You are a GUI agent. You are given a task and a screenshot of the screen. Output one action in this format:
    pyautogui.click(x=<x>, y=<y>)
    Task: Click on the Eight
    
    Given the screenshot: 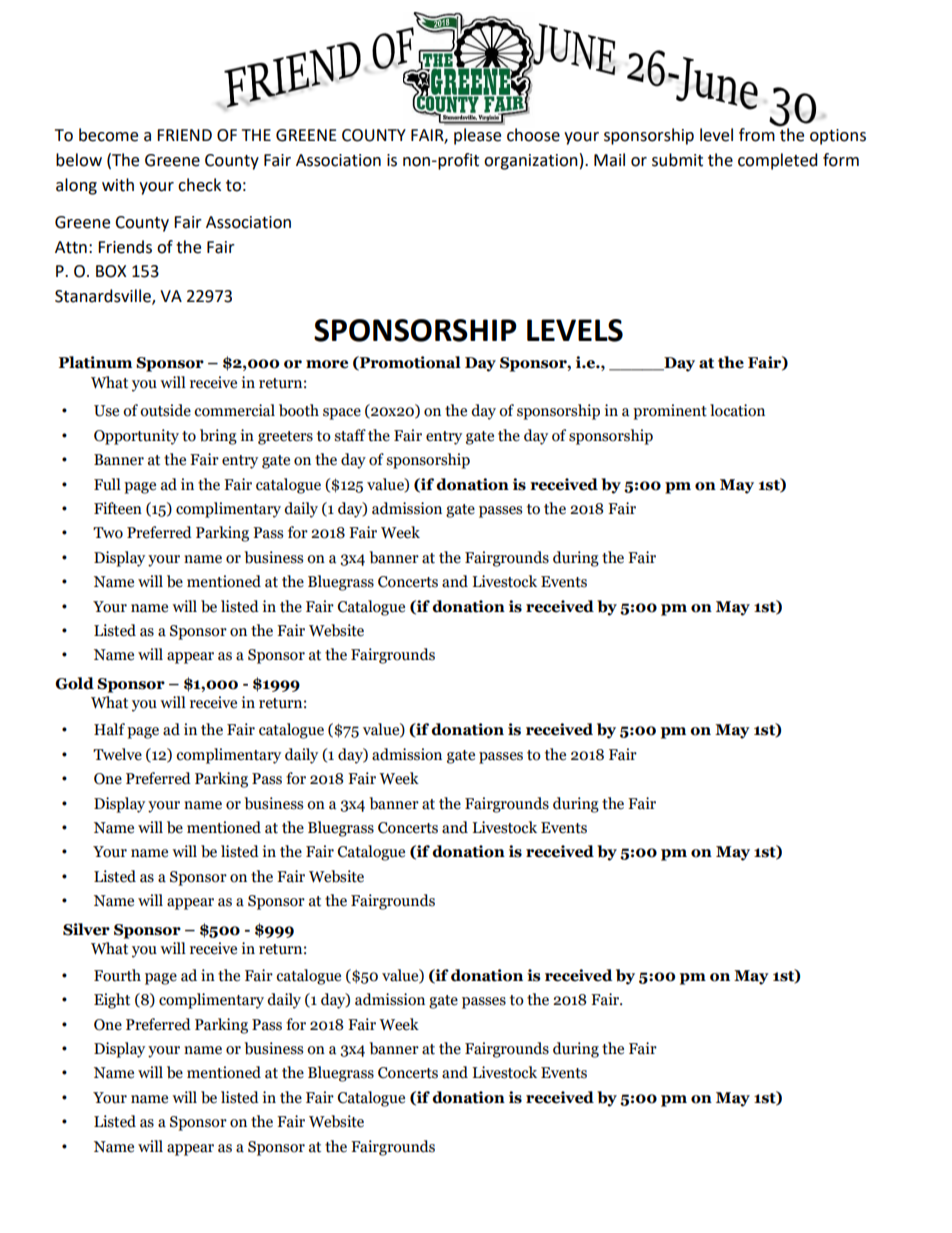 What is the action you would take?
    pyautogui.click(x=112, y=1001)
